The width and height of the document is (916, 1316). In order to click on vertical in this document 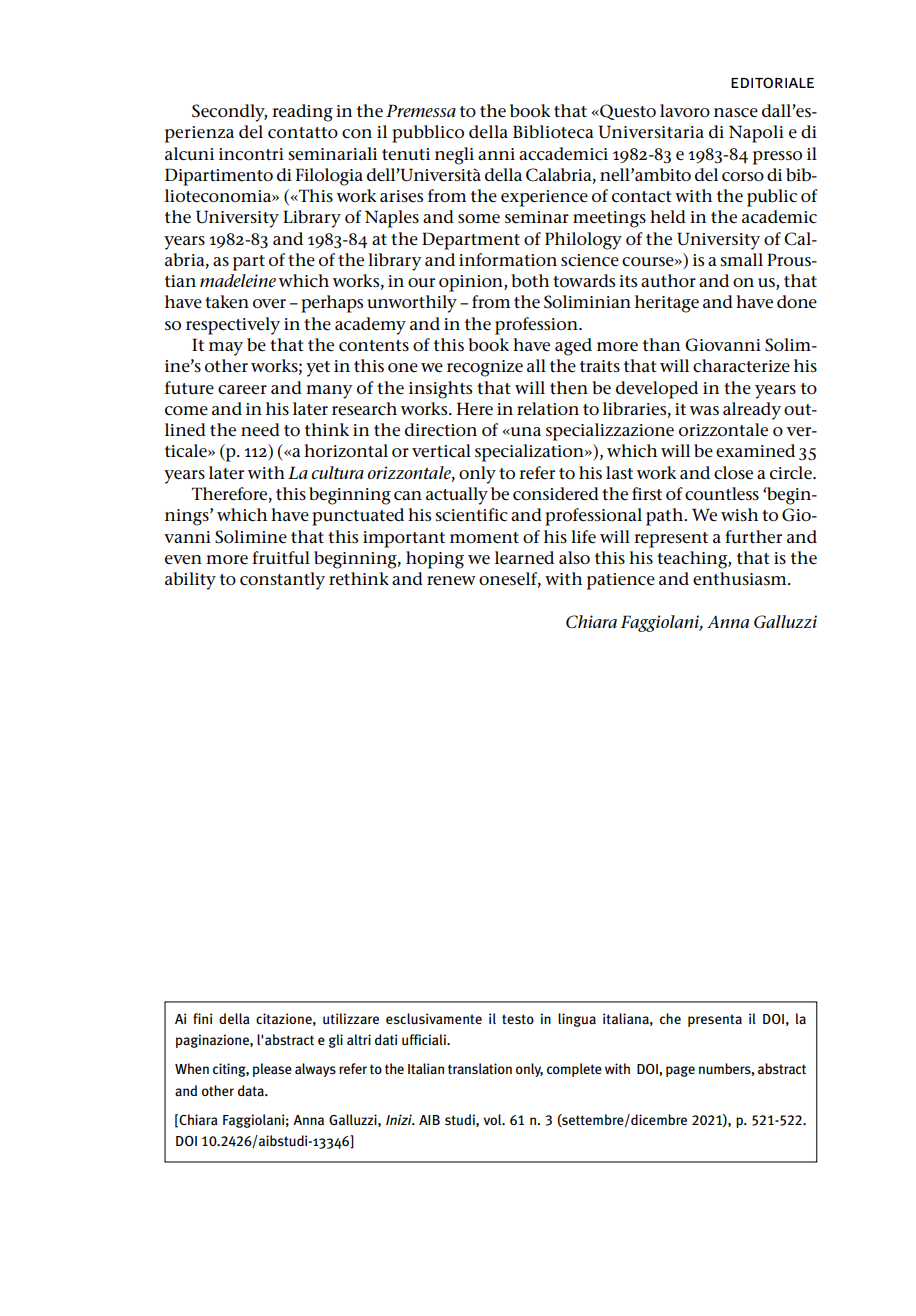, I will do `click(441, 451)`.
